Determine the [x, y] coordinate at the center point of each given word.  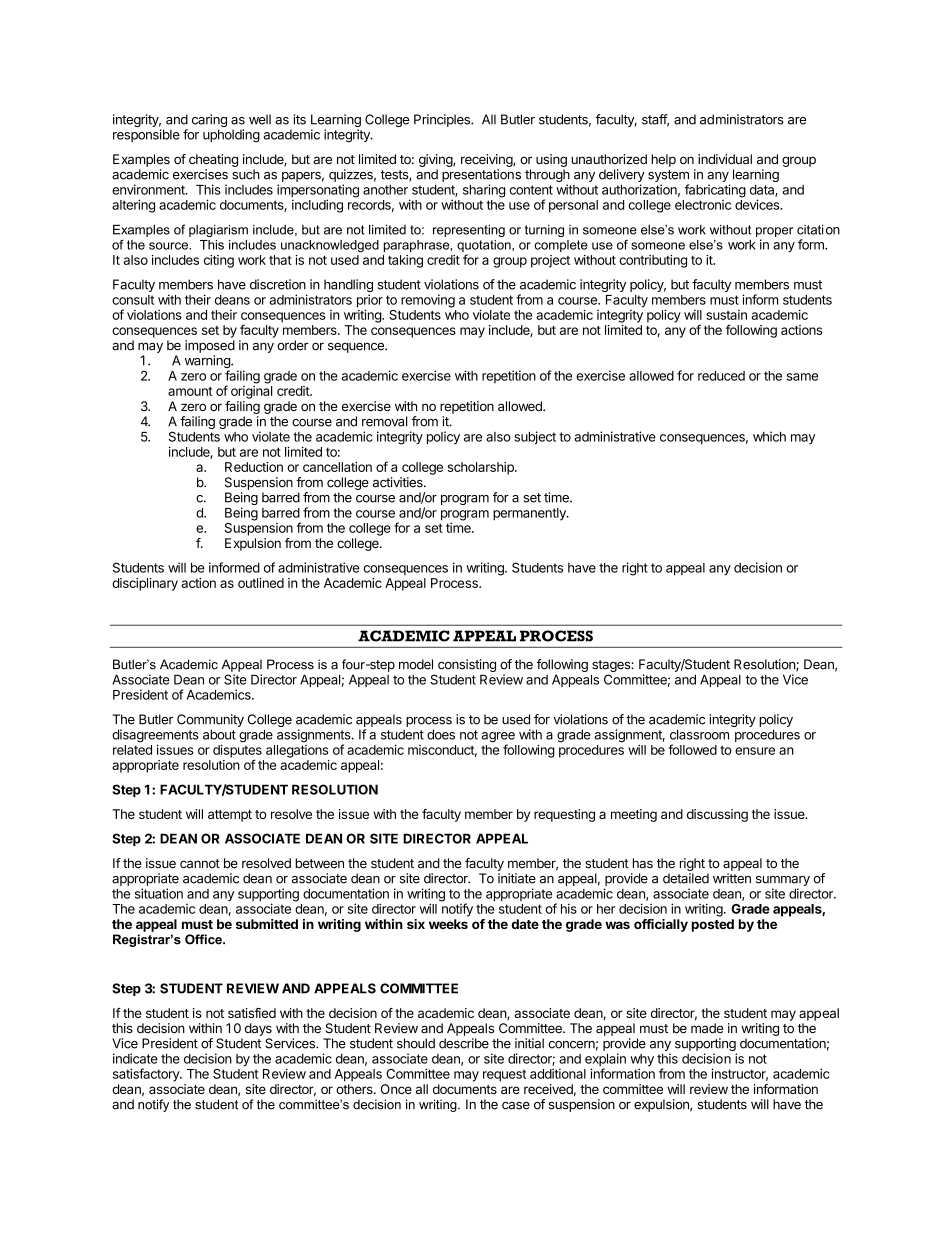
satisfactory [147, 1075]
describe [464, 1043]
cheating [213, 160]
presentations [481, 175]
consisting [467, 665]
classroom [699, 734]
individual [725, 159]
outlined [261, 583]
